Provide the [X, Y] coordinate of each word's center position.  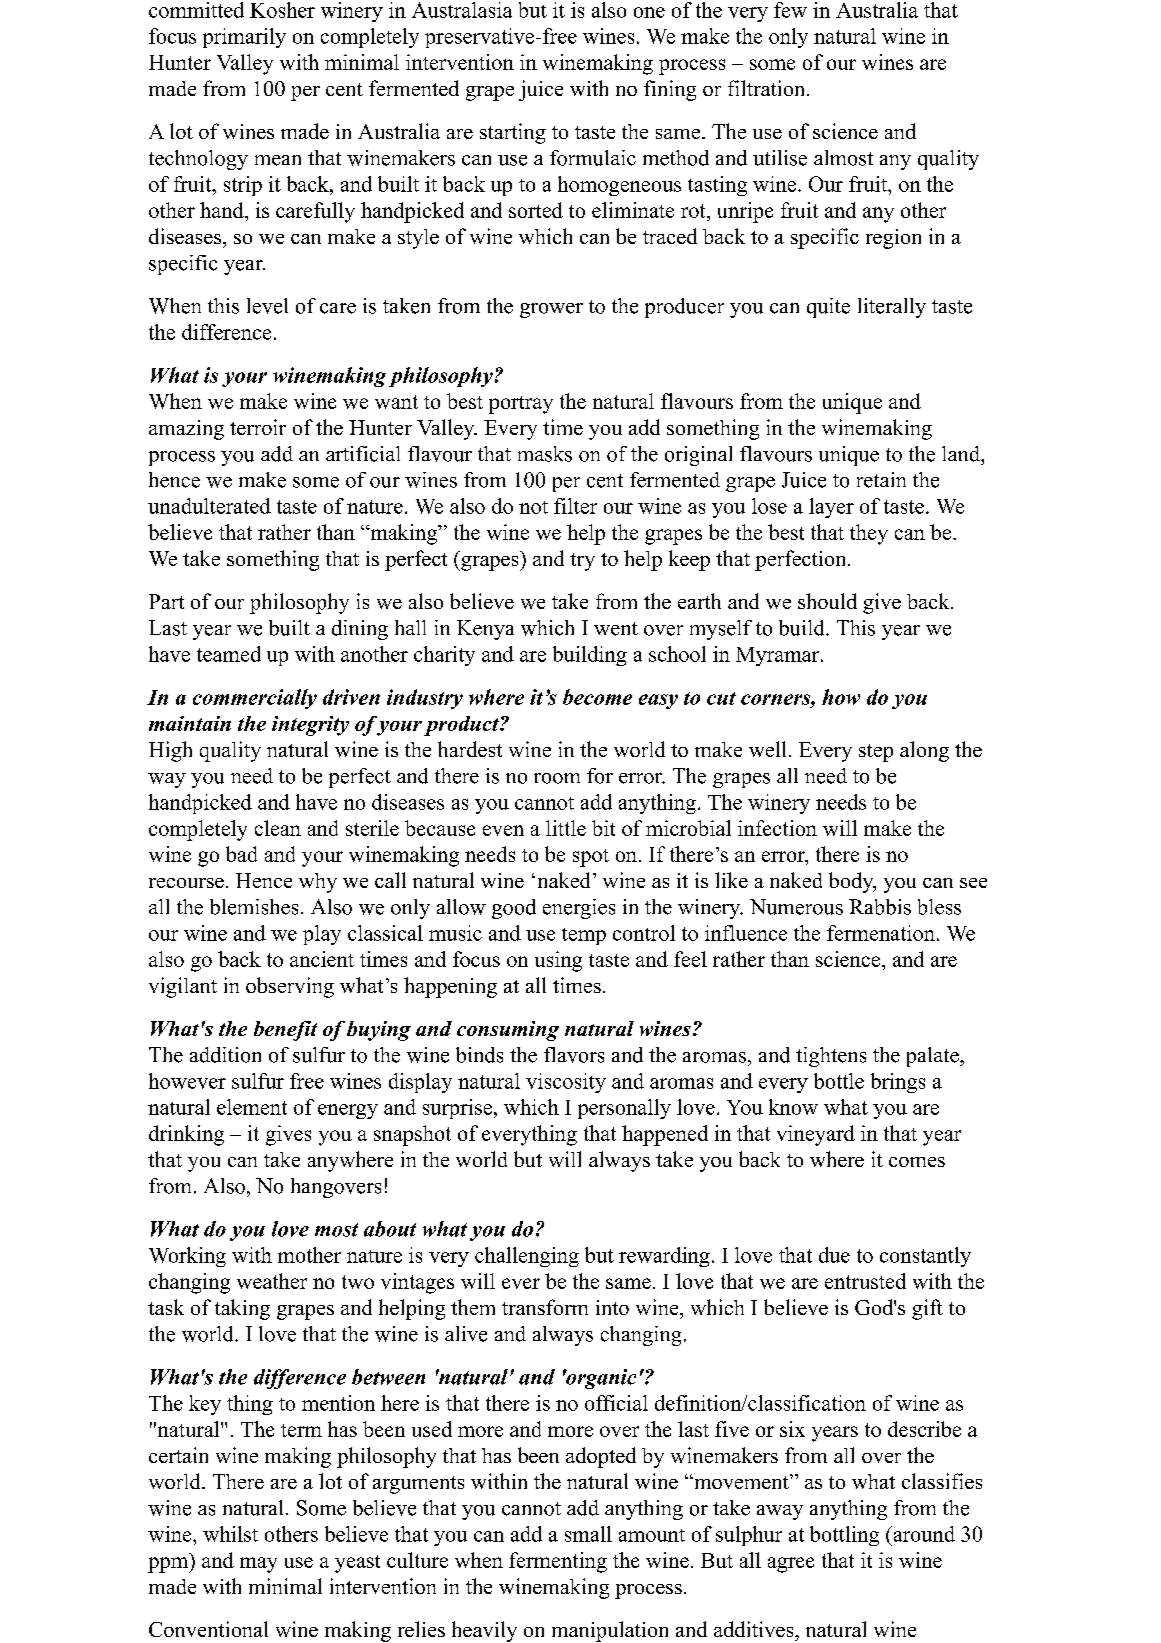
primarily [244, 38]
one [649, 12]
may [258, 1565]
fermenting [558, 1562]
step [876, 753]
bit [603, 828]
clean [278, 828]
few [790, 10]
